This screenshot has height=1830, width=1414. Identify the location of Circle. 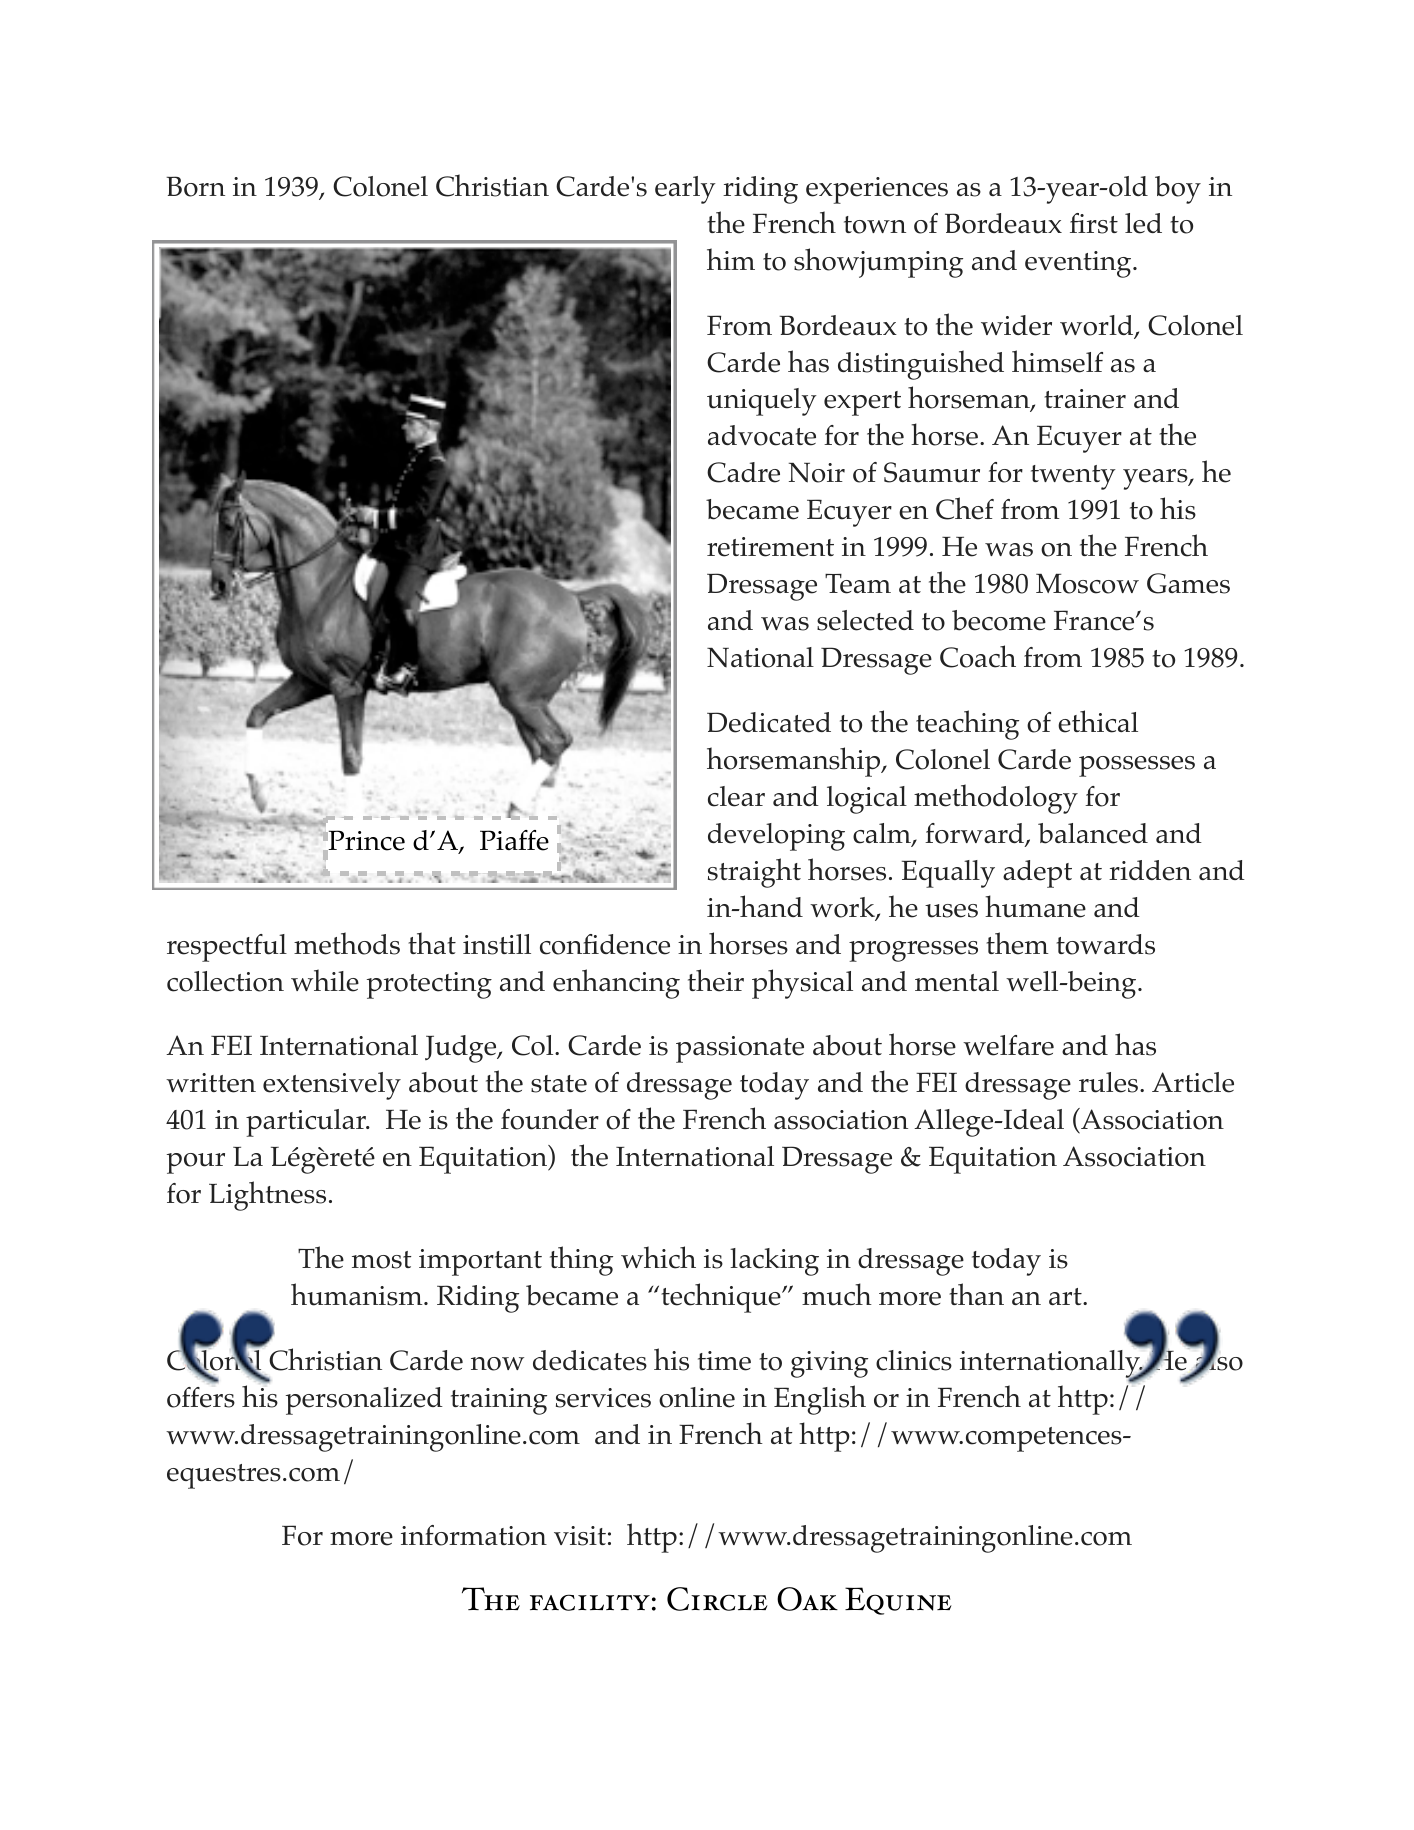
(717, 1599).
